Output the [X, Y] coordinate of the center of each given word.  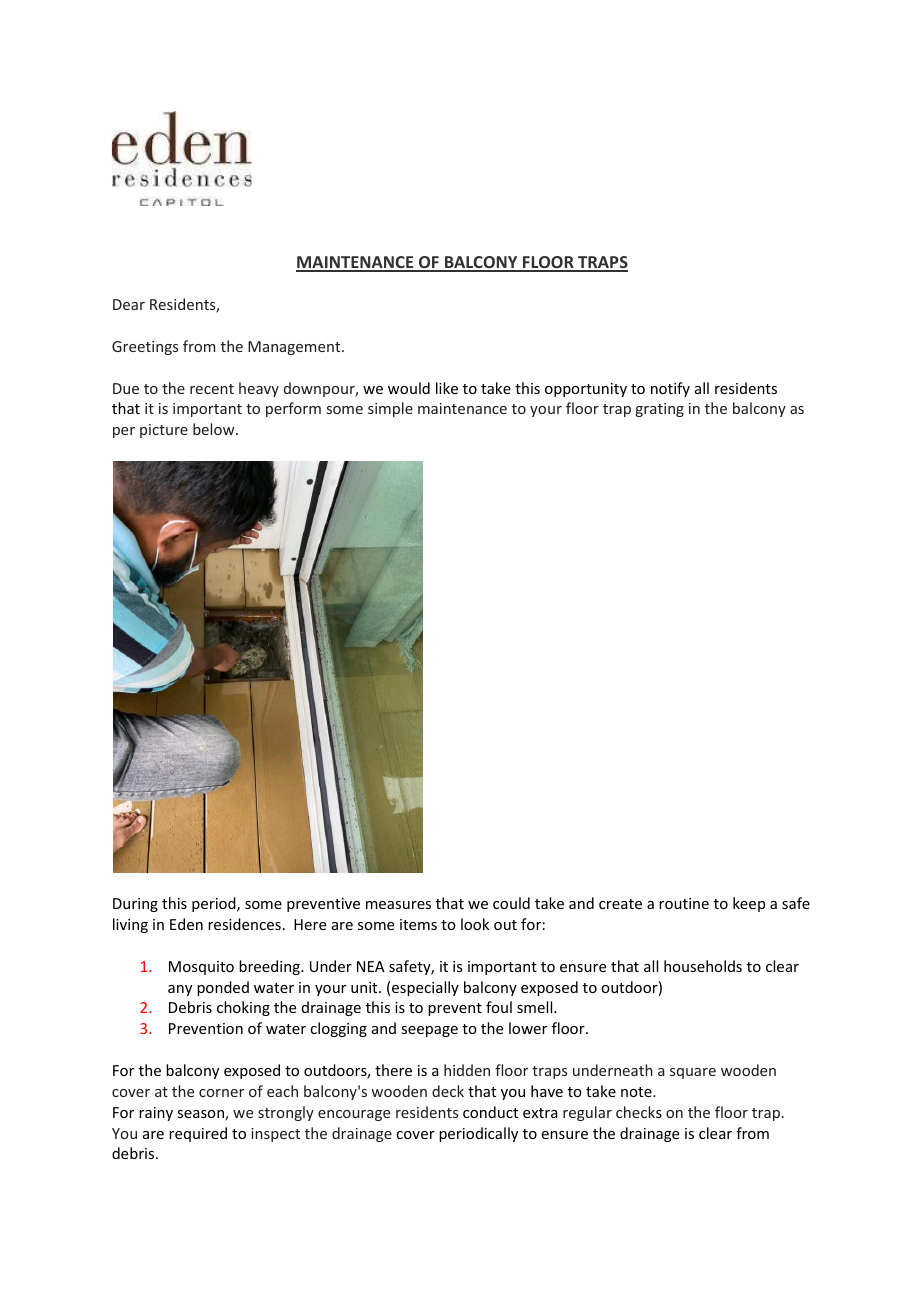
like [447, 388]
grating [659, 410]
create [620, 904]
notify [670, 389]
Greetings [145, 348]
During [135, 905]
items [418, 924]
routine [684, 903]
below [215, 429]
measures [398, 905]
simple [390, 409]
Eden [186, 924]
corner [221, 1093]
